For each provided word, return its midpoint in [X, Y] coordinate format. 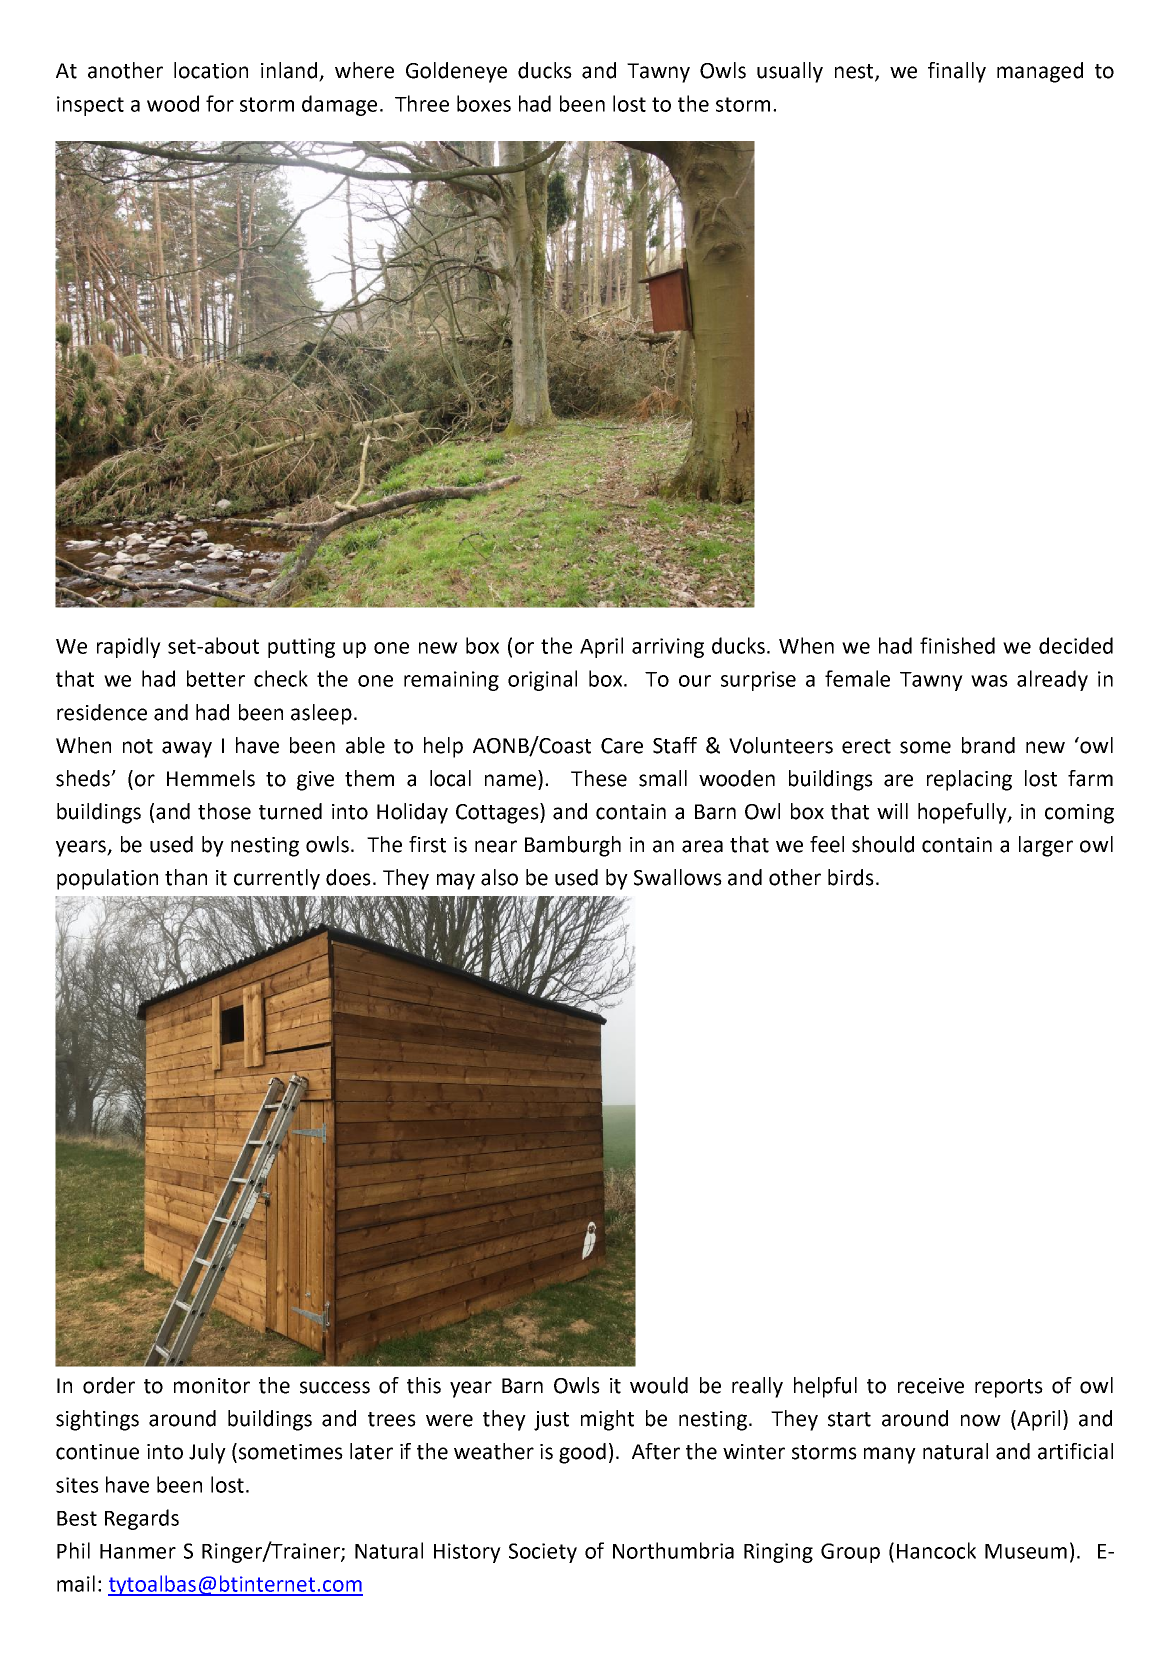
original [542, 680]
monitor [212, 1386]
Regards [142, 1519]
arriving [668, 648]
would [659, 1385]
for [220, 103]
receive [931, 1386]
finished [957, 645]
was [989, 681]
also [499, 877]
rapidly [129, 647]
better [216, 678]
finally [957, 72]
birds [851, 877]
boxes [484, 103]
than [186, 877]
